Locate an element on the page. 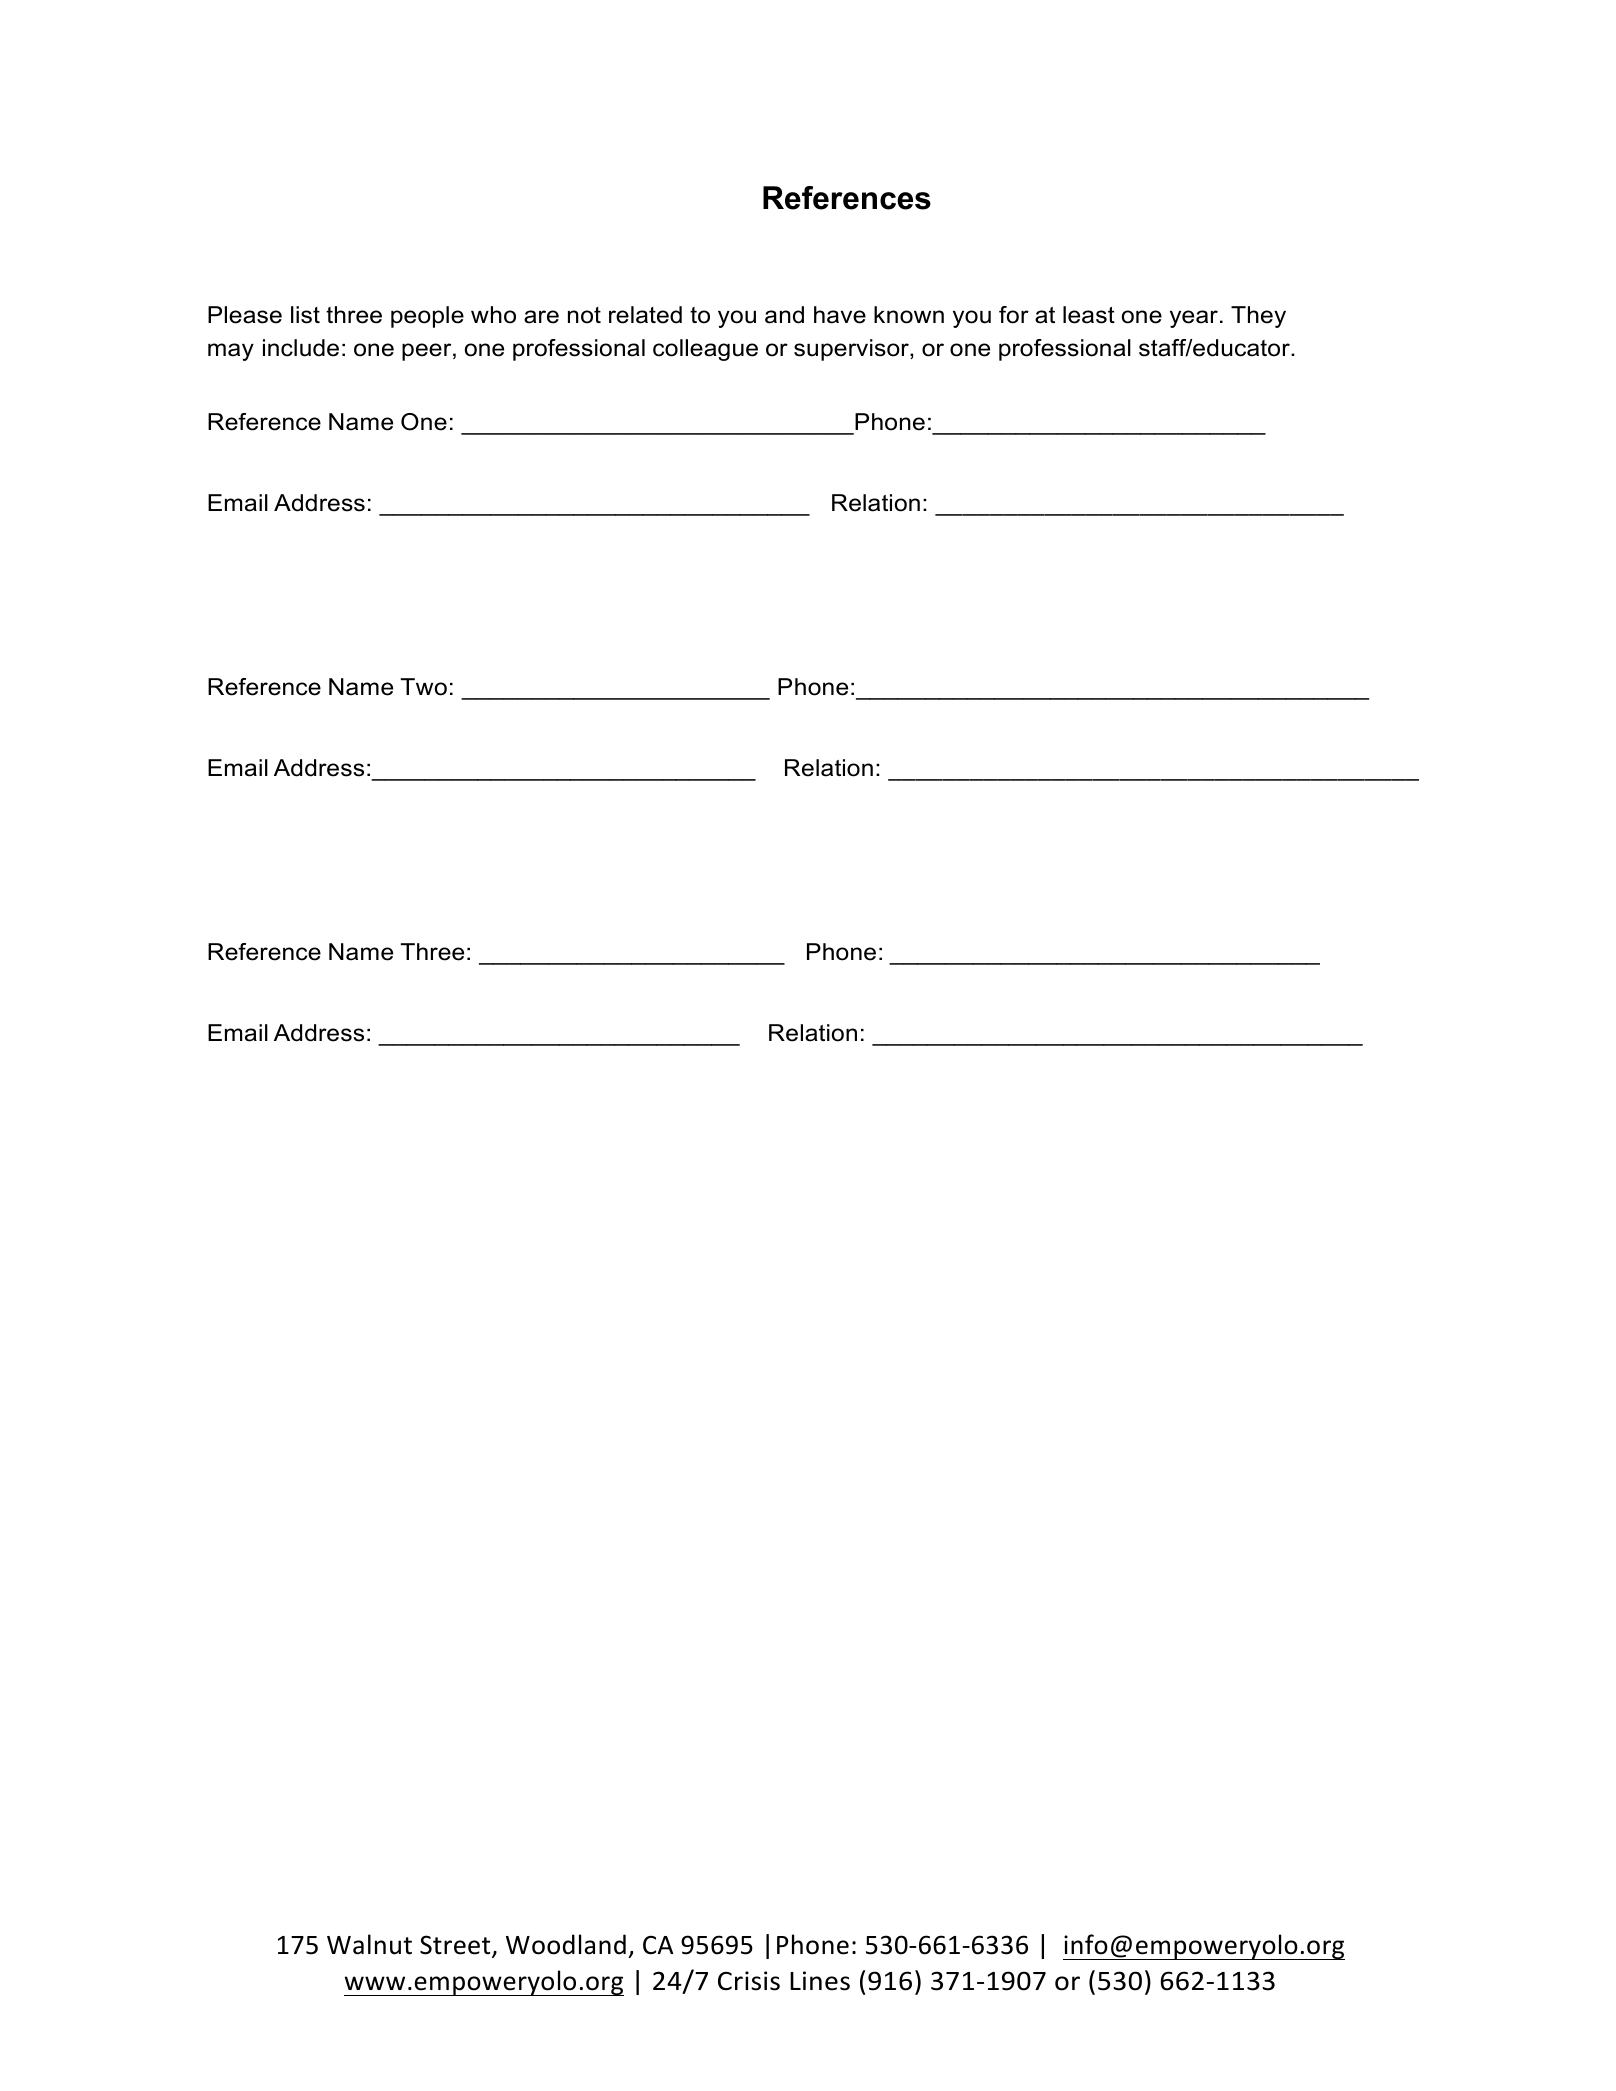  list is located at coordinates (305, 315).
